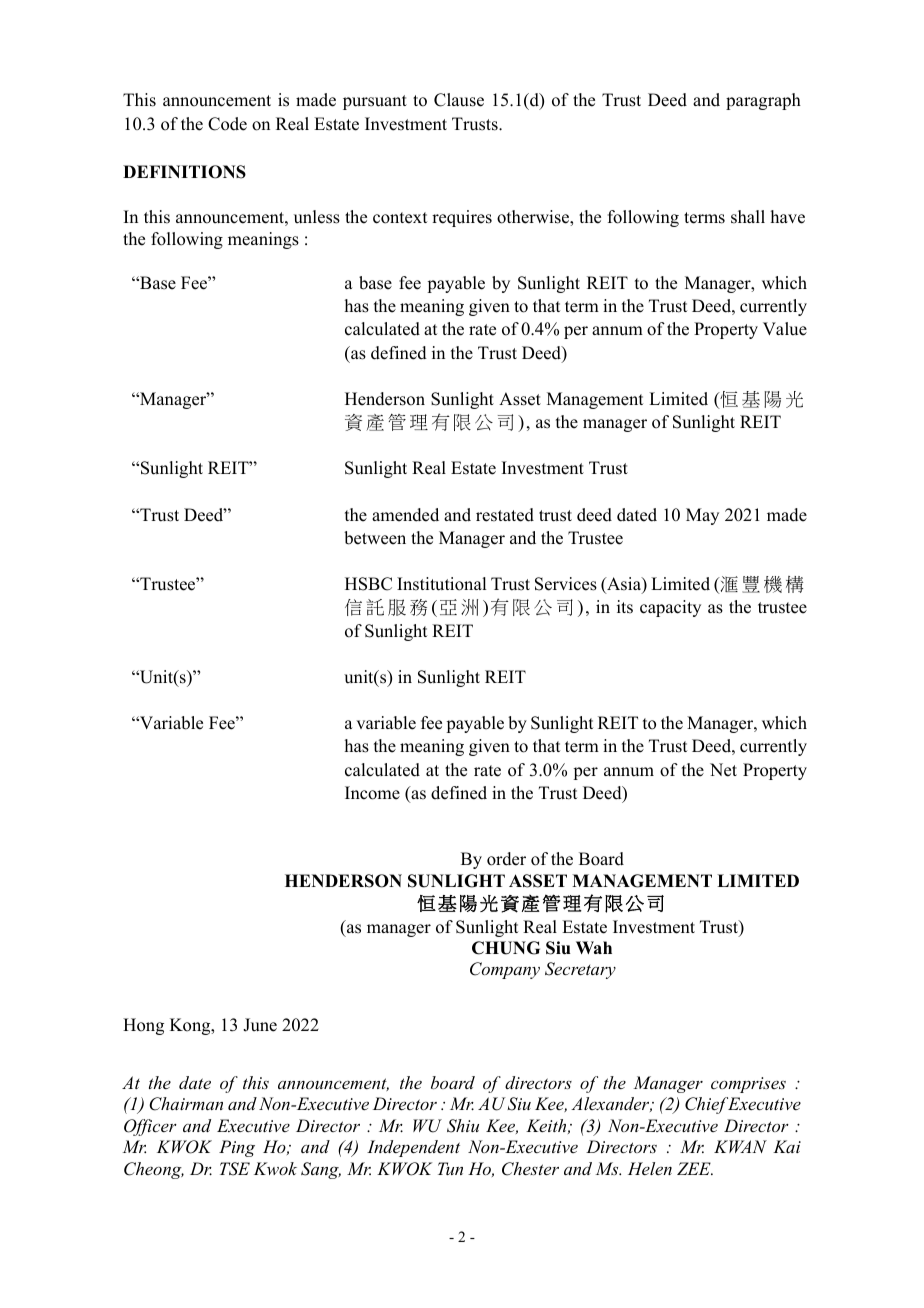 This screenshot has width=924, height=1308. I want to click on KWAN, so click(740, 1146).
